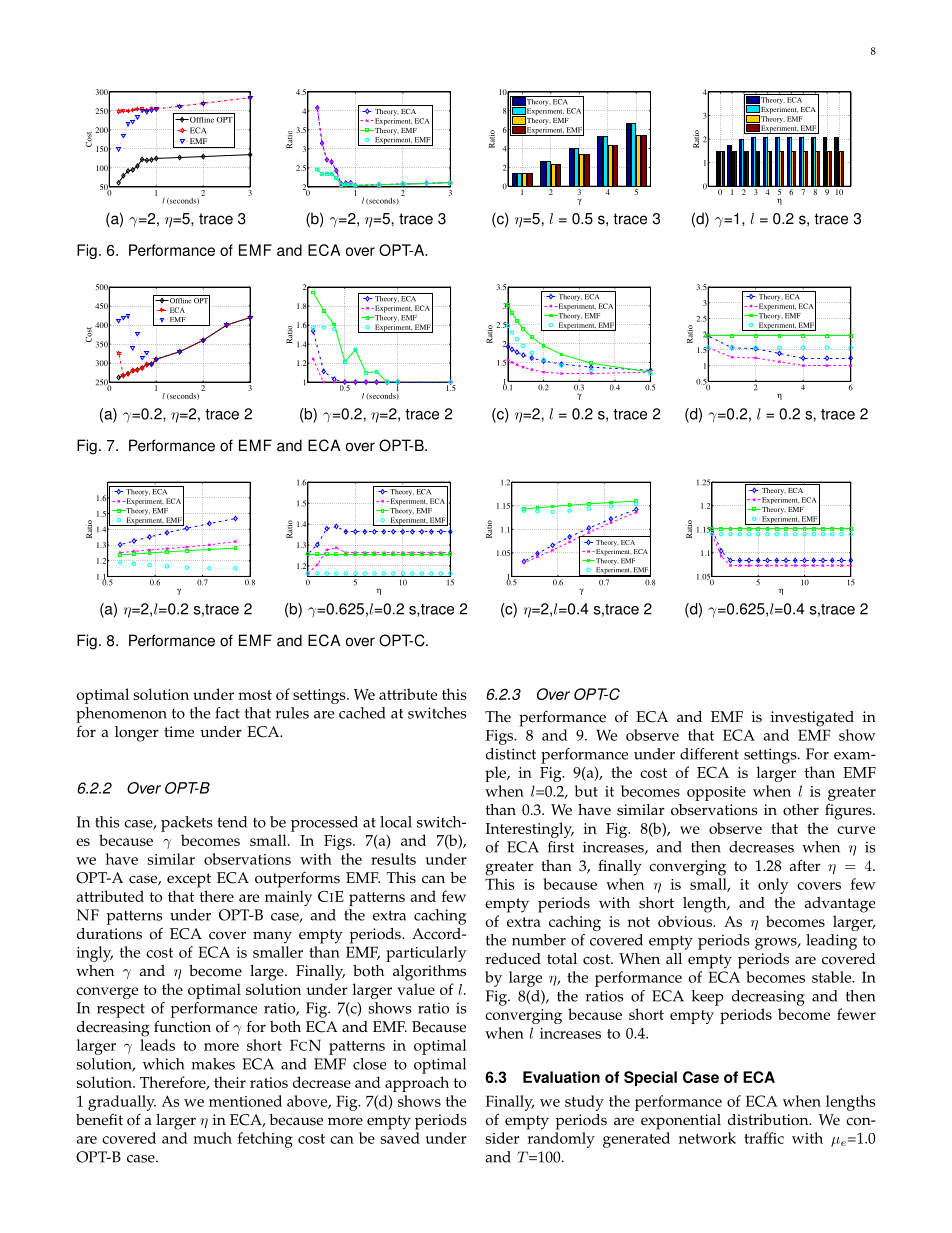 The width and height of the screenshot is (952, 1233). Describe the element at coordinates (272, 937) in the screenshot. I see `many` at that location.
